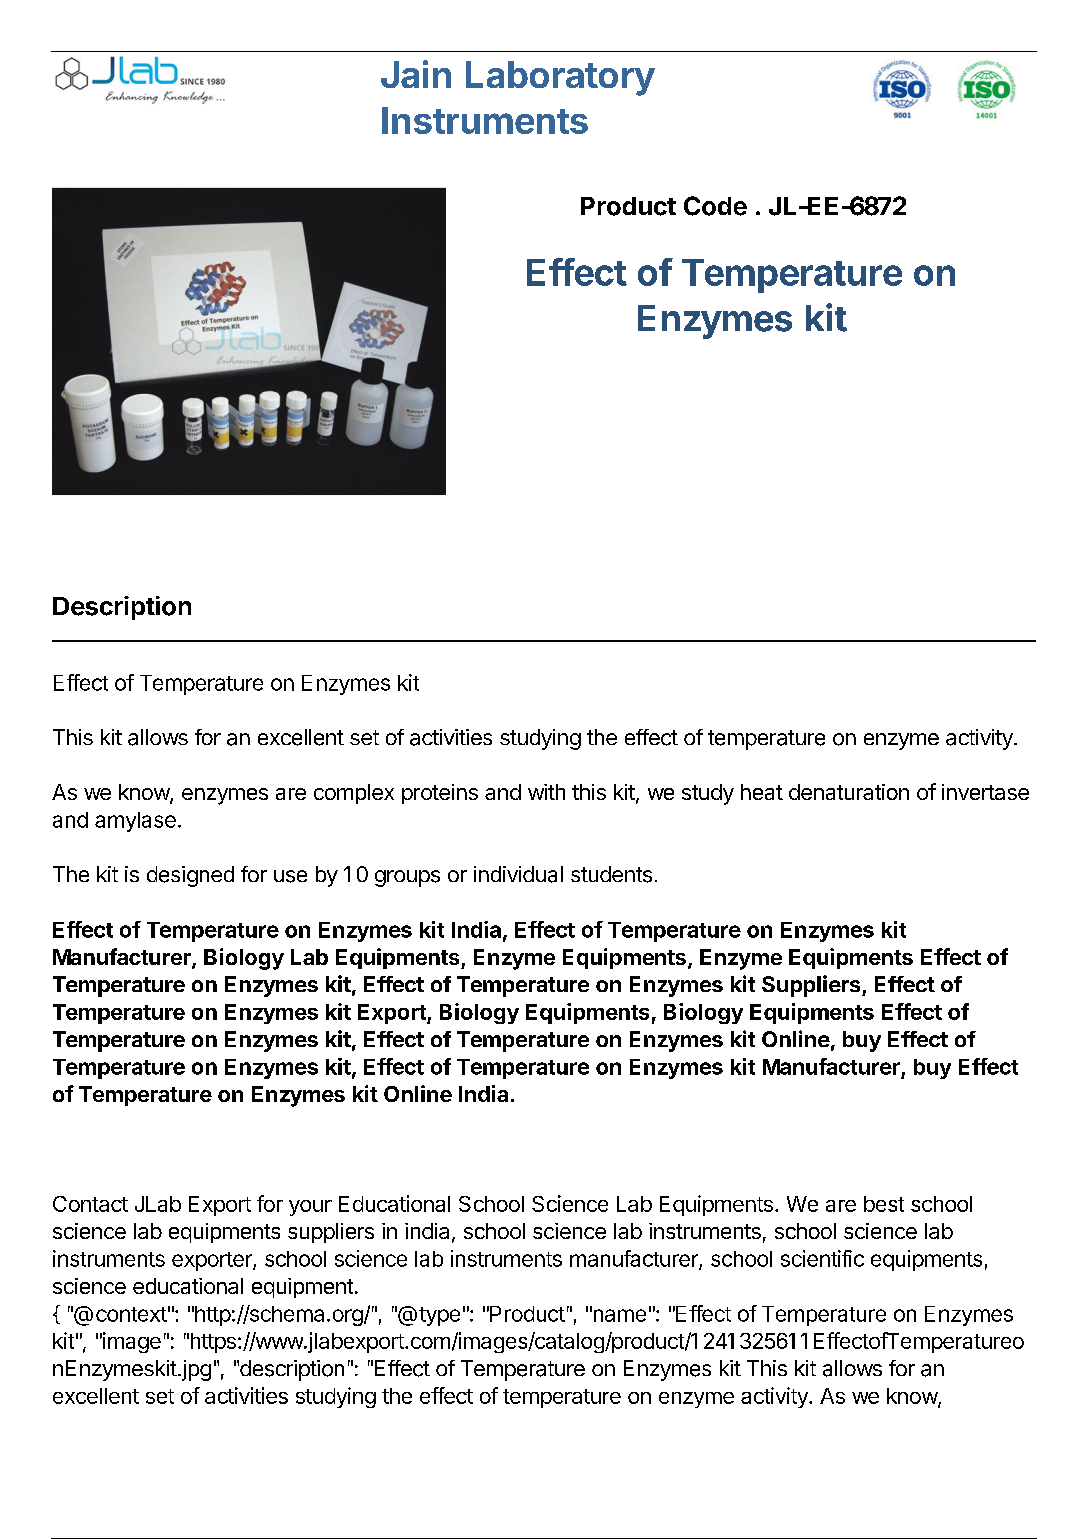 The width and height of the image is (1088, 1539). Describe the element at coordinates (560, 78) in the image. I see `Laboratory` at that location.
